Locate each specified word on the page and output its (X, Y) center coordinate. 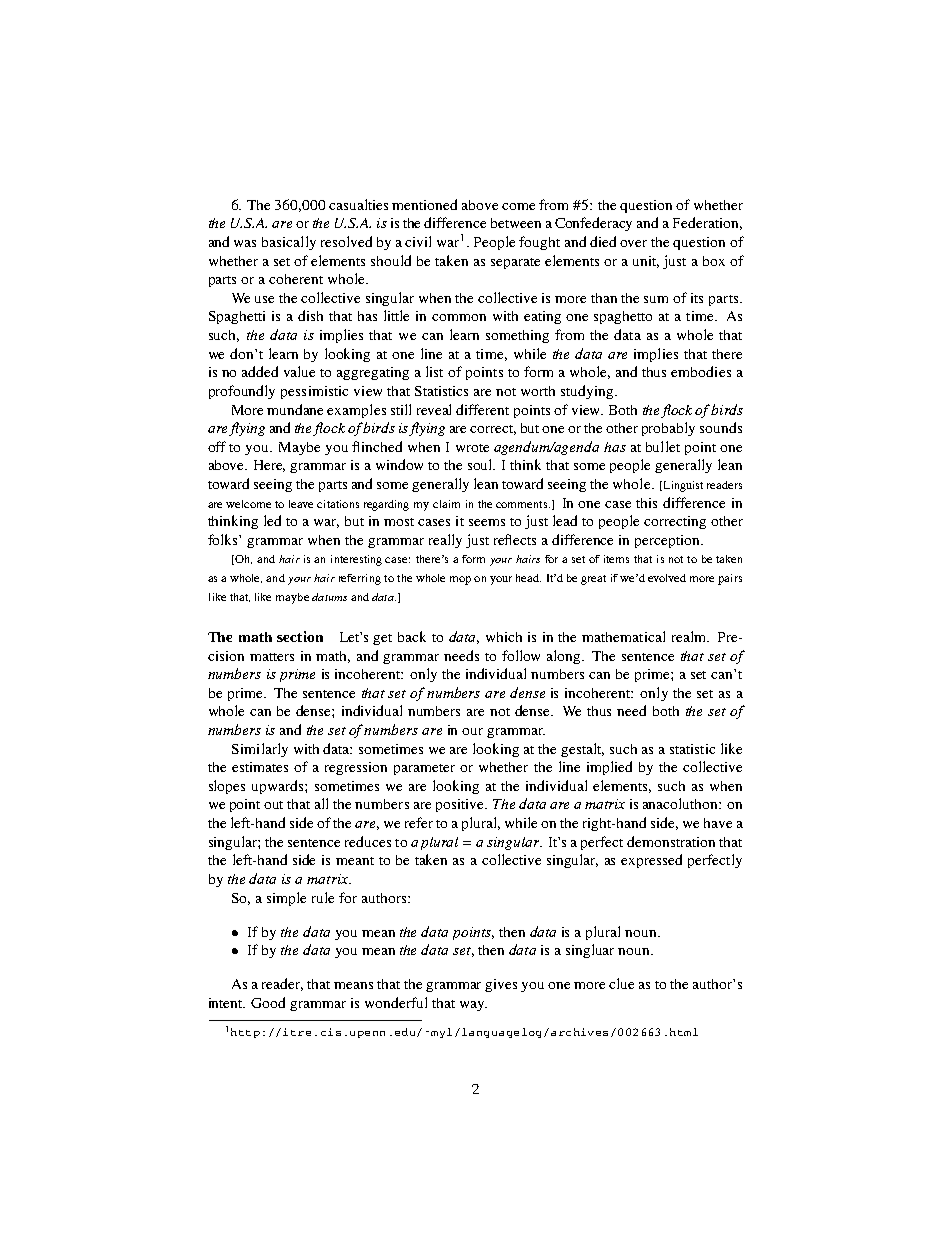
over (633, 243)
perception (669, 541)
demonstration (671, 841)
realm (690, 636)
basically (289, 243)
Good (268, 1002)
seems (487, 522)
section (300, 636)
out (273, 805)
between (516, 223)
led (272, 520)
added (260, 371)
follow (521, 655)
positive (461, 805)
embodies (701, 371)
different (482, 409)
